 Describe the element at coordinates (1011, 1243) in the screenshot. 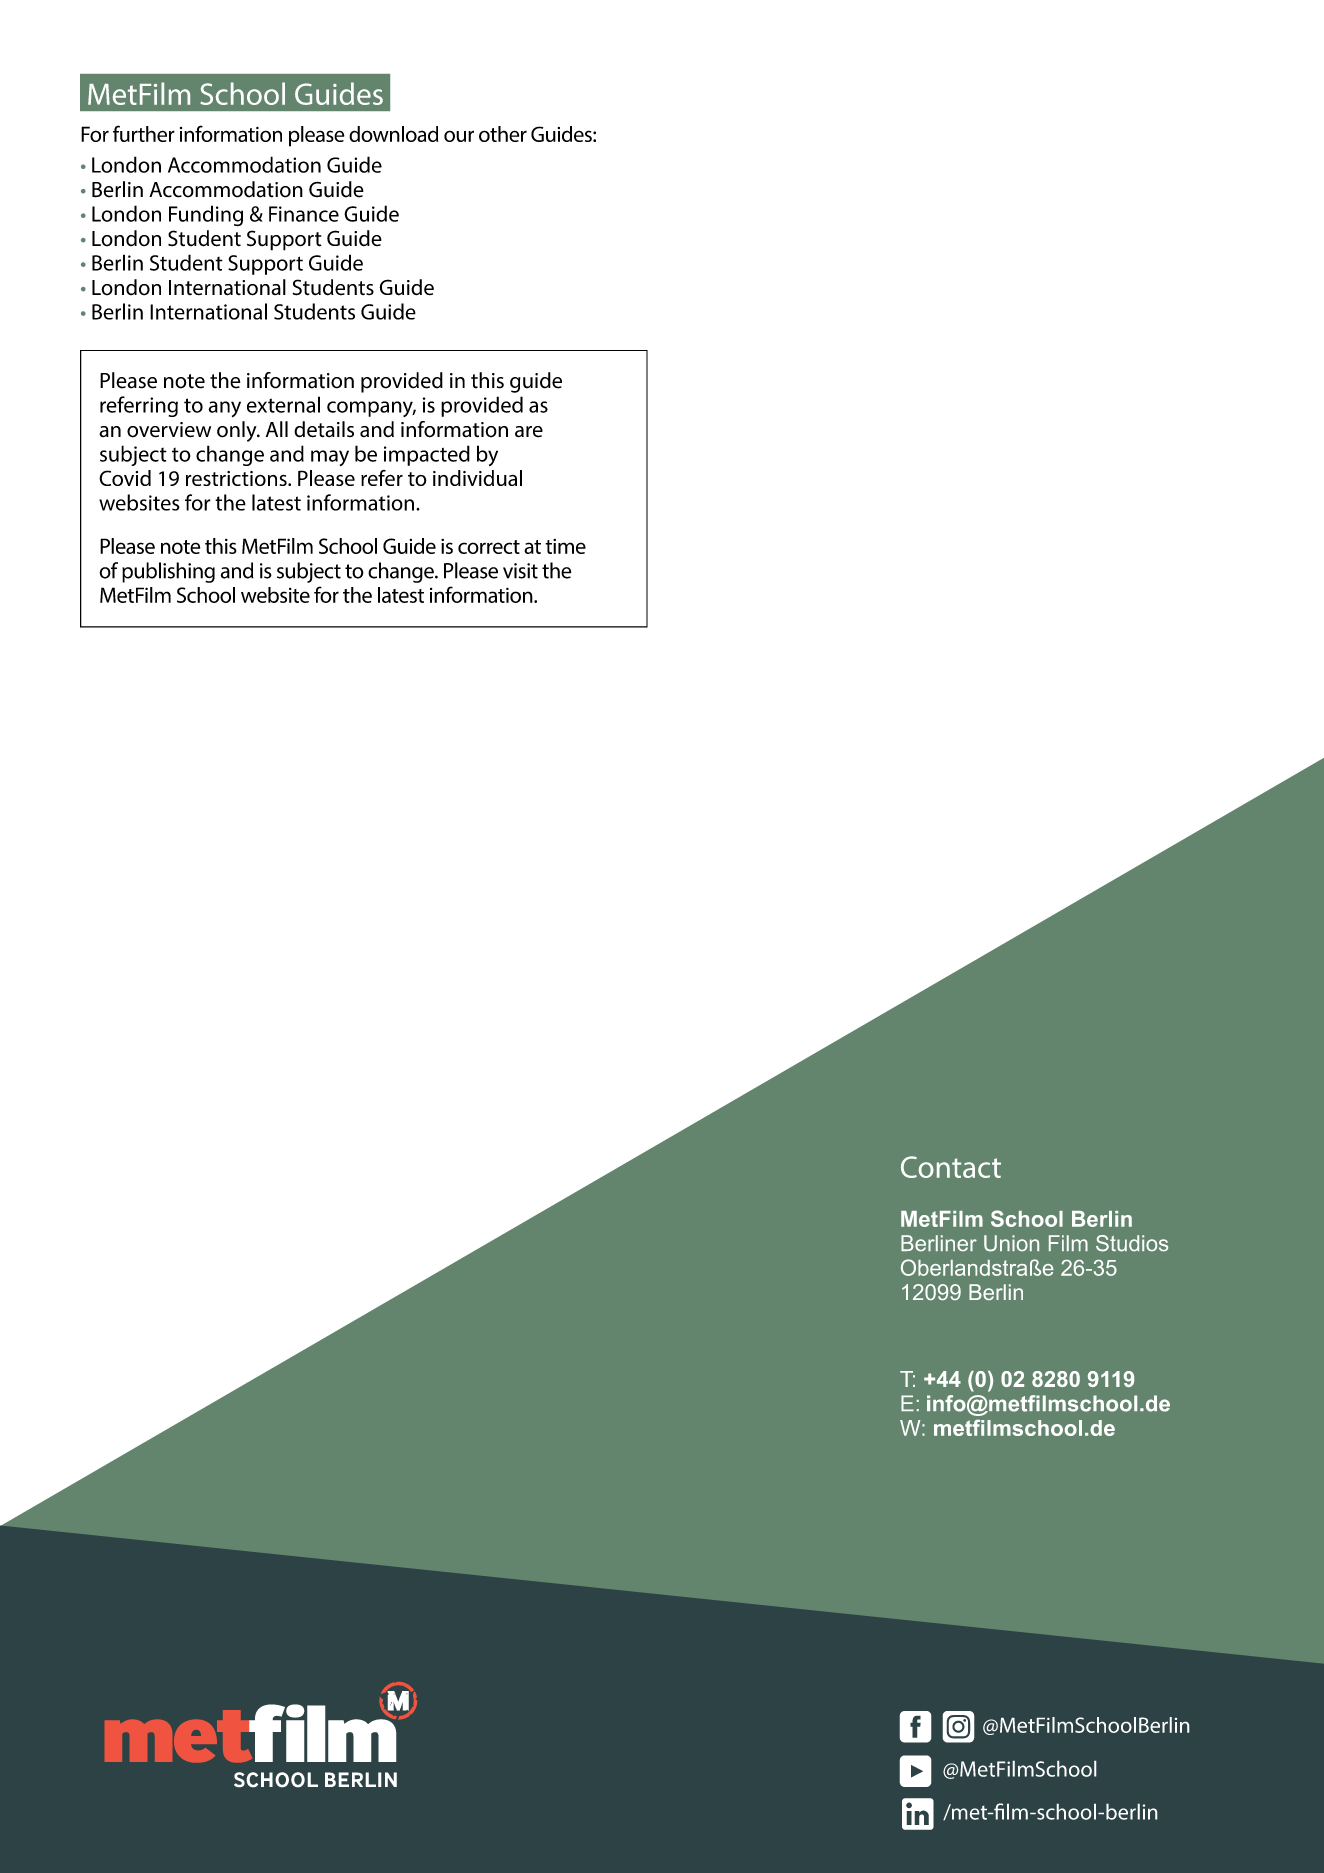

I see `Union` at that location.
